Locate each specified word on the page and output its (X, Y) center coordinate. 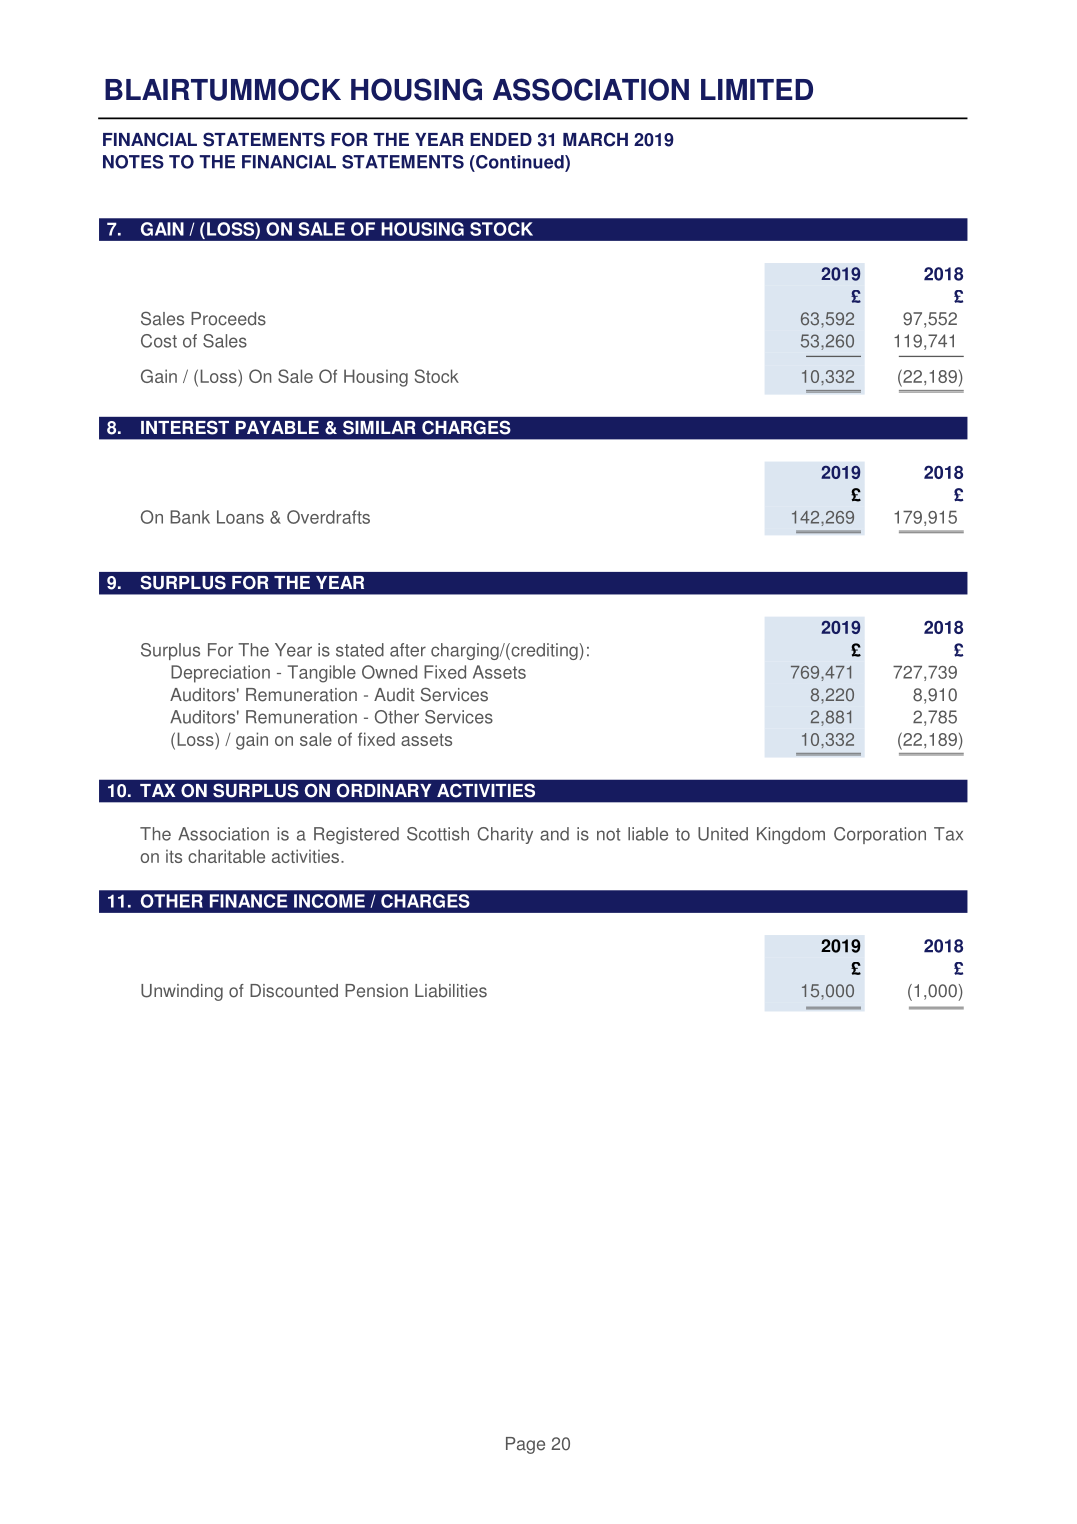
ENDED (501, 139)
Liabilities (451, 991)
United (723, 834)
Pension (376, 991)
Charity (505, 835)
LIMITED (757, 89)
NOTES (133, 162)
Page (525, 1445)
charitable (226, 856)
